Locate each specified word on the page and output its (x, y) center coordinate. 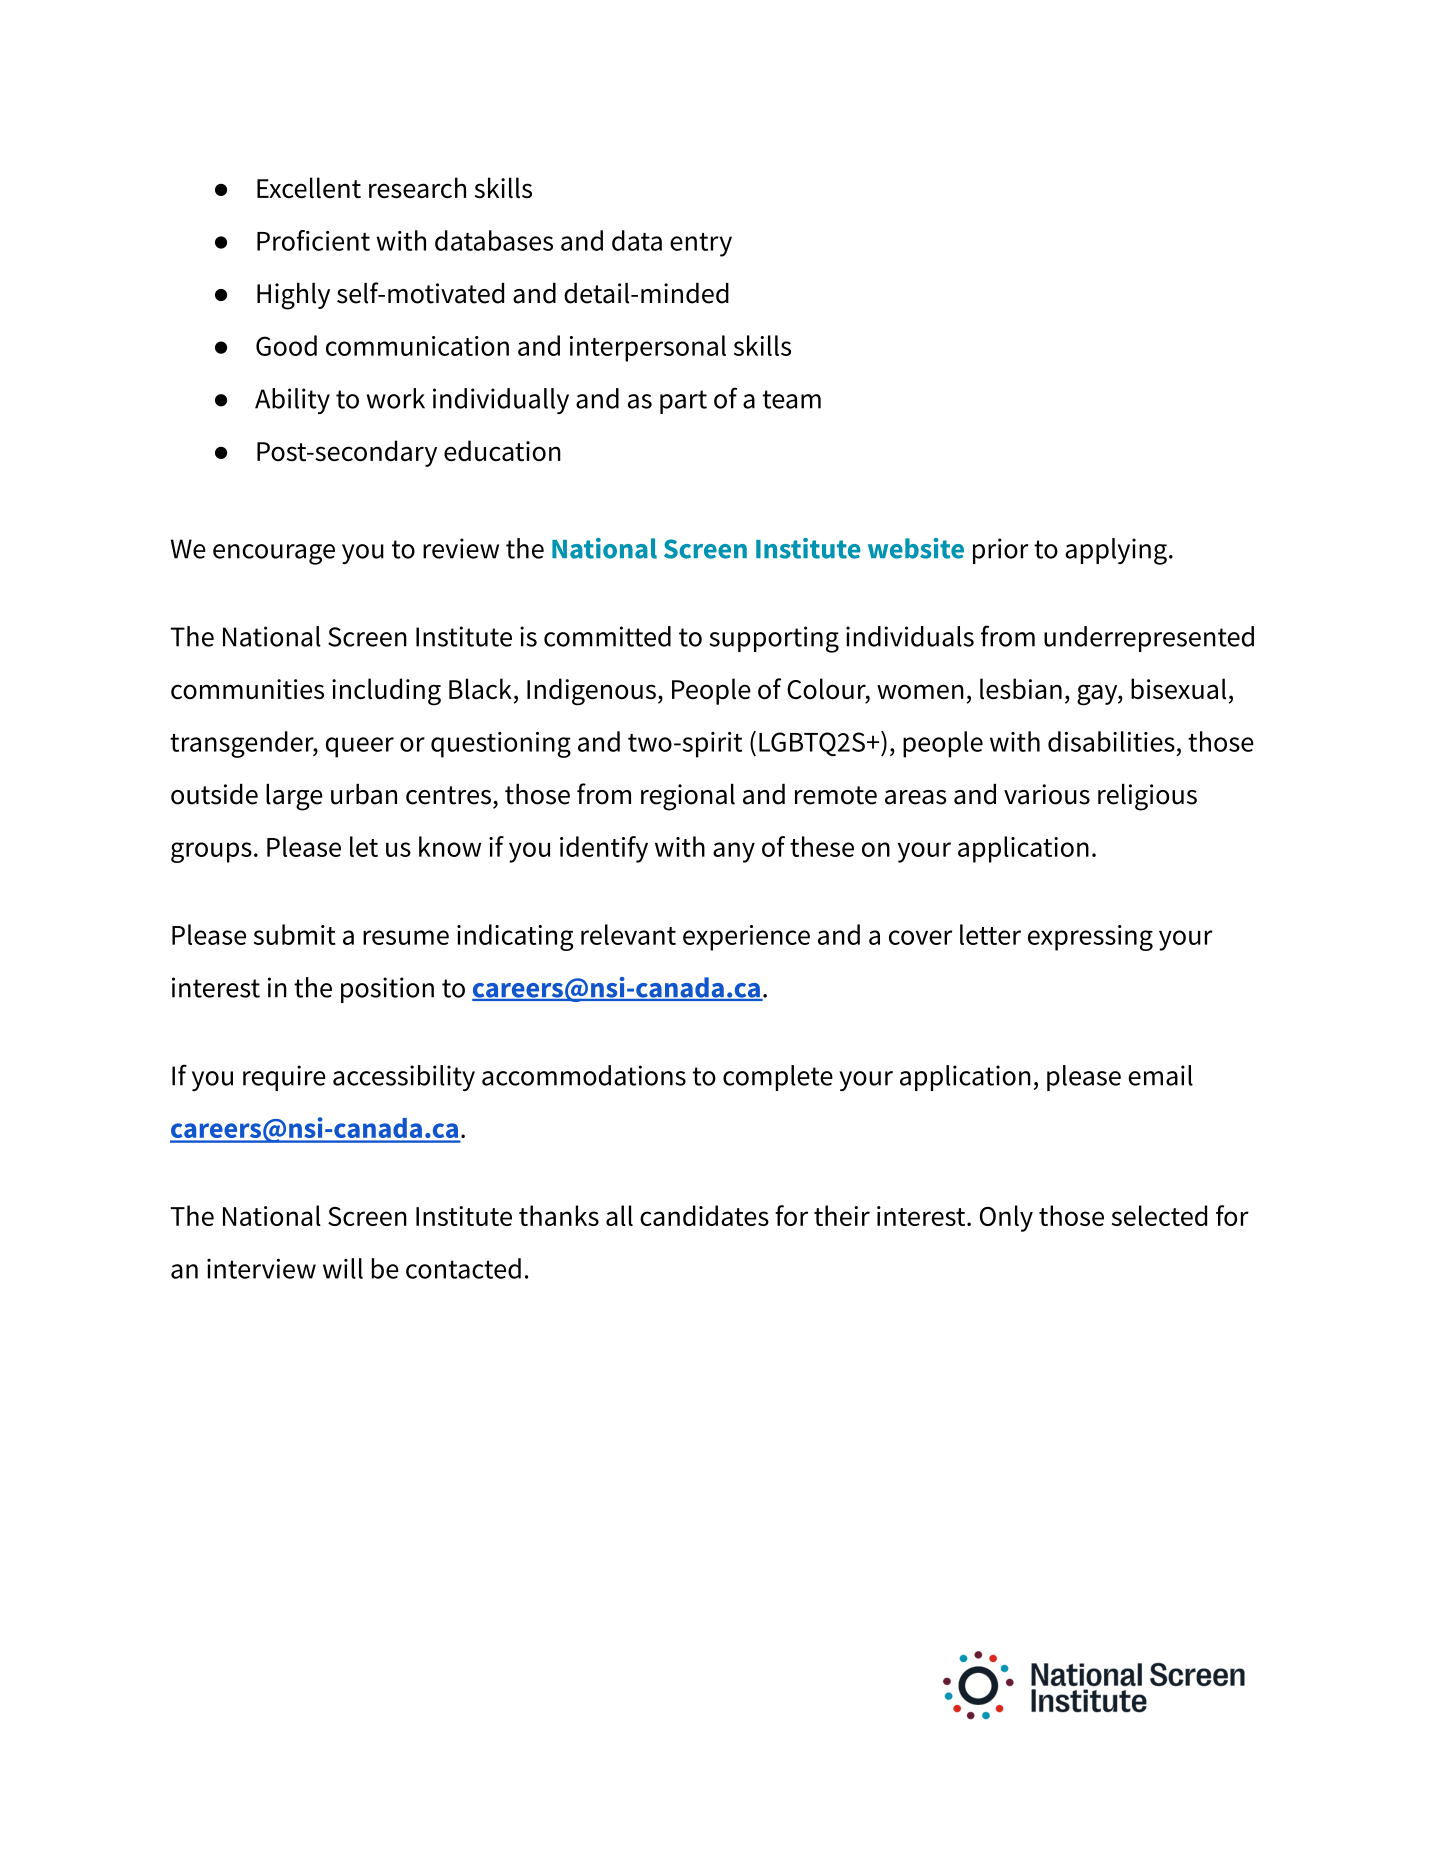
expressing (1090, 938)
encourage (274, 554)
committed (607, 636)
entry (701, 245)
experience (746, 938)
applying (1116, 551)
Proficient (313, 240)
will (343, 1268)
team (791, 399)
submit (295, 934)
